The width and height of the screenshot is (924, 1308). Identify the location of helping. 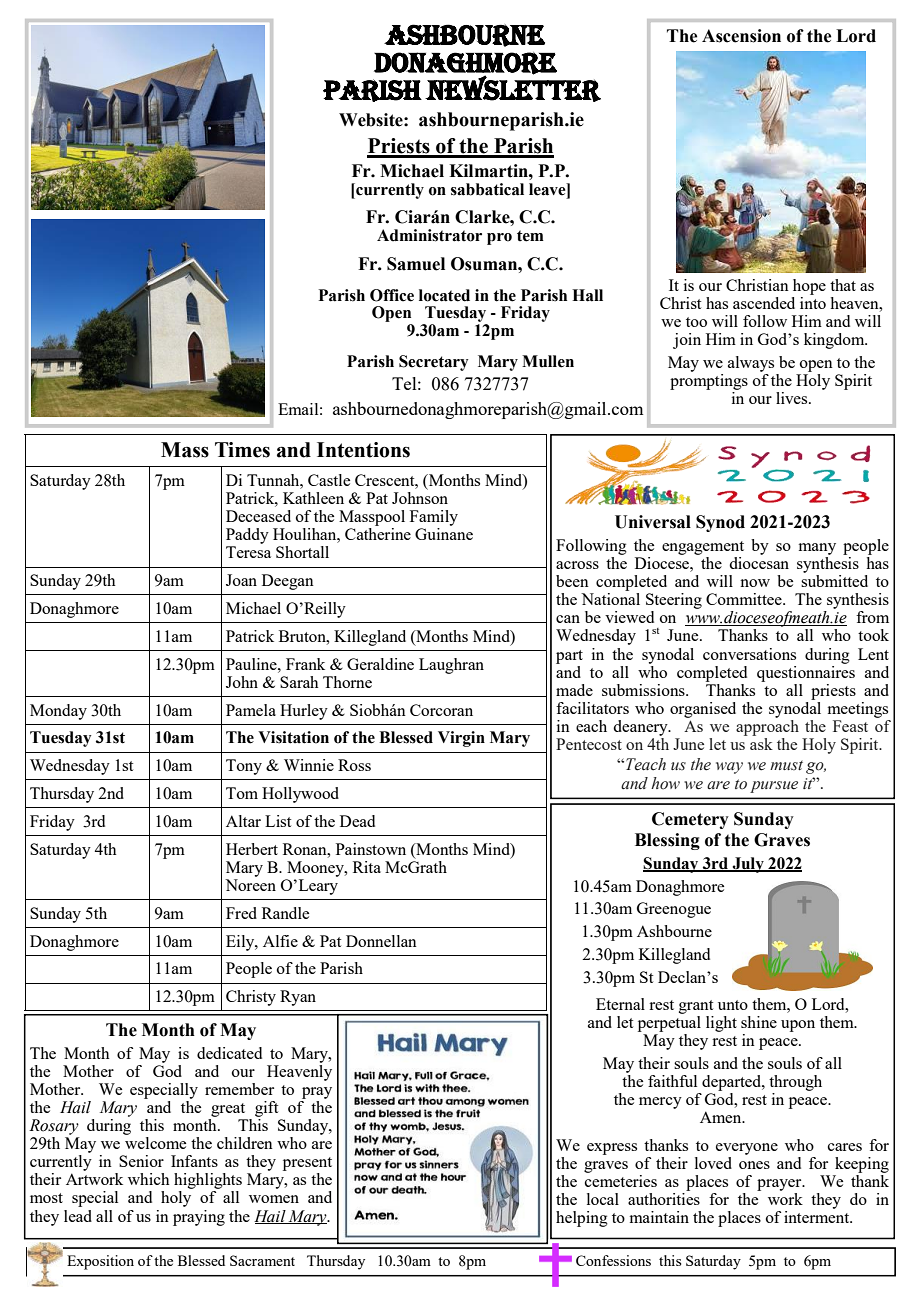
(582, 1219).
